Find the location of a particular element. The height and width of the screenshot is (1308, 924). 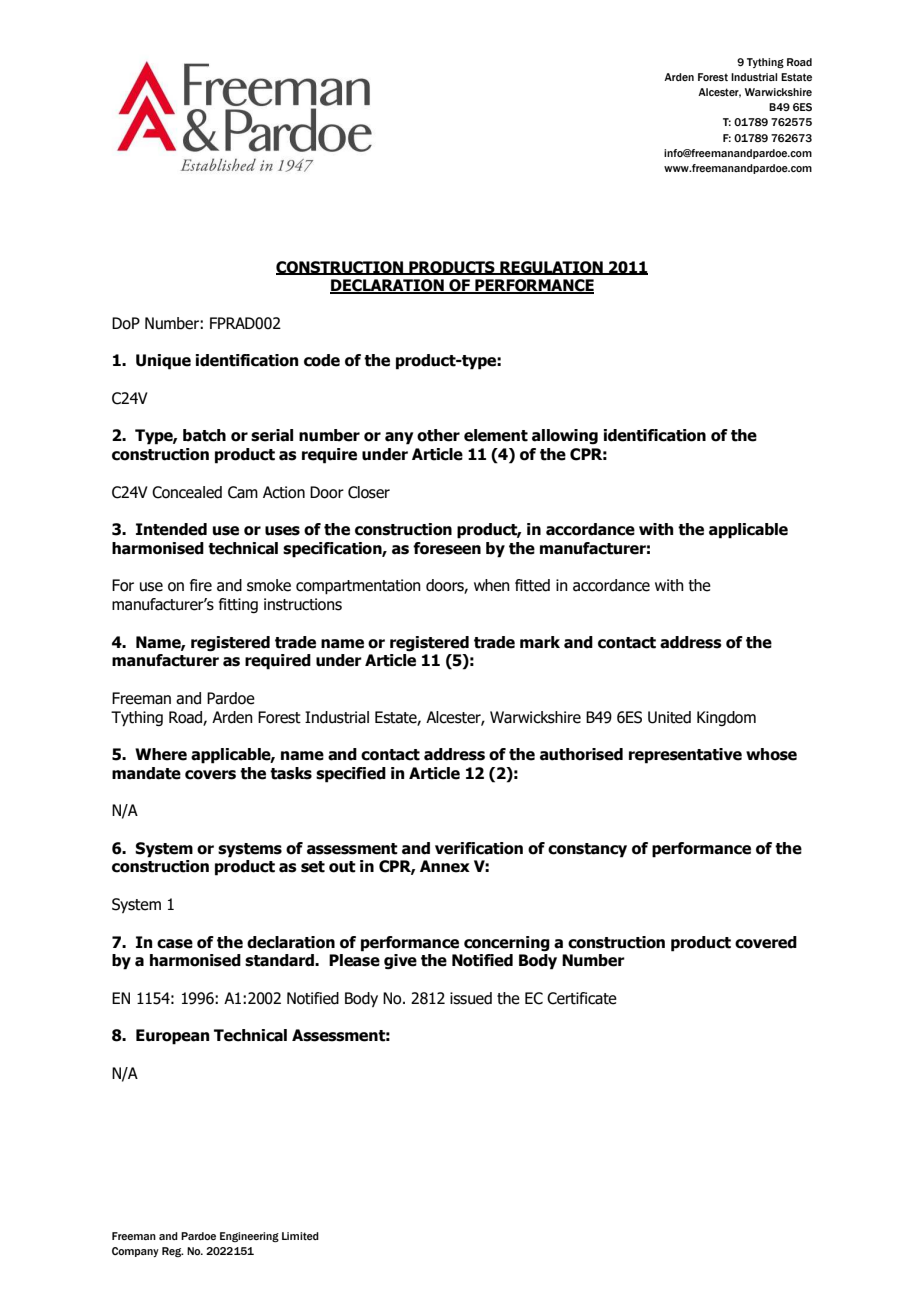

European is located at coordinates (172, 1037).
